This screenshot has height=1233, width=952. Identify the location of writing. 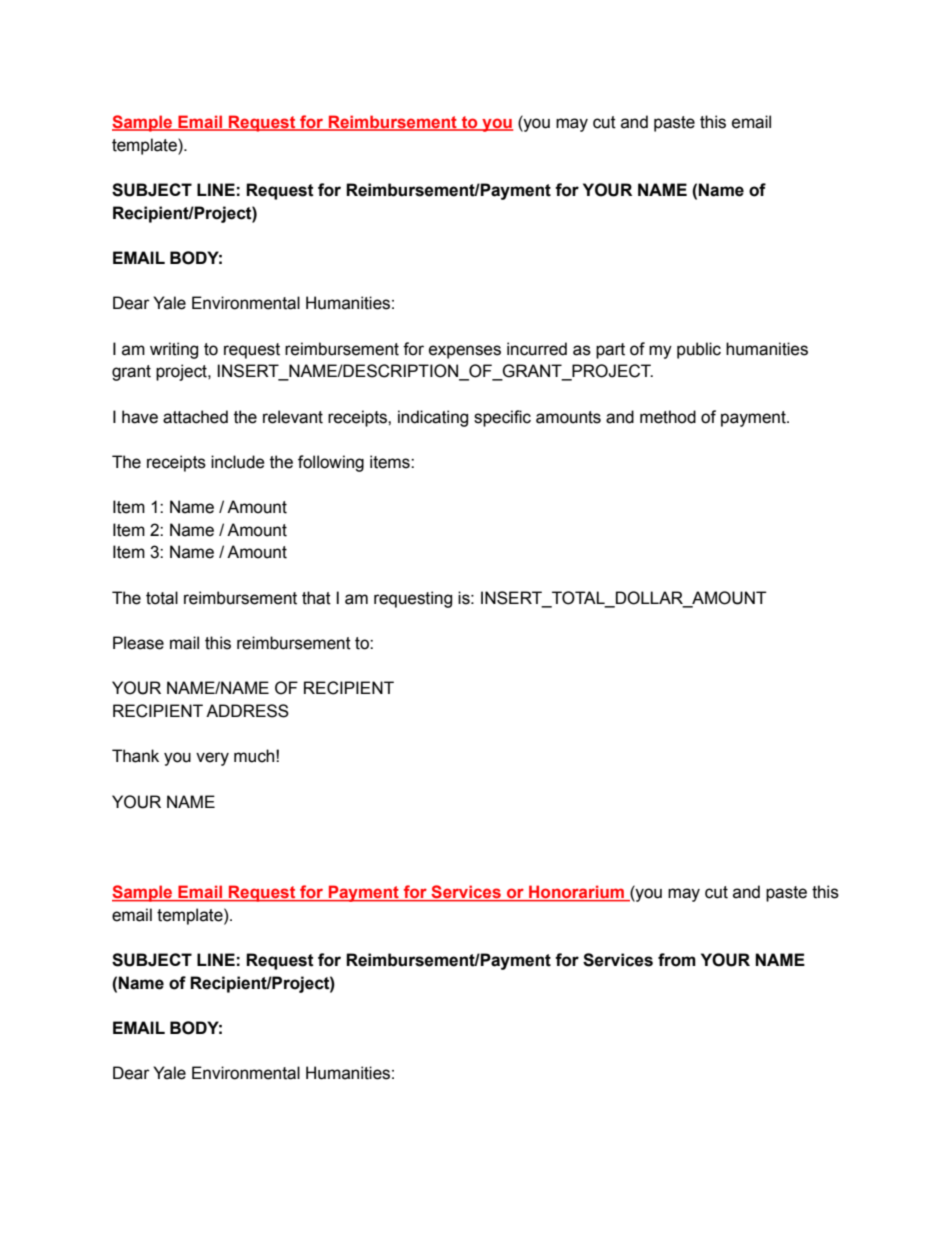
(174, 350).
